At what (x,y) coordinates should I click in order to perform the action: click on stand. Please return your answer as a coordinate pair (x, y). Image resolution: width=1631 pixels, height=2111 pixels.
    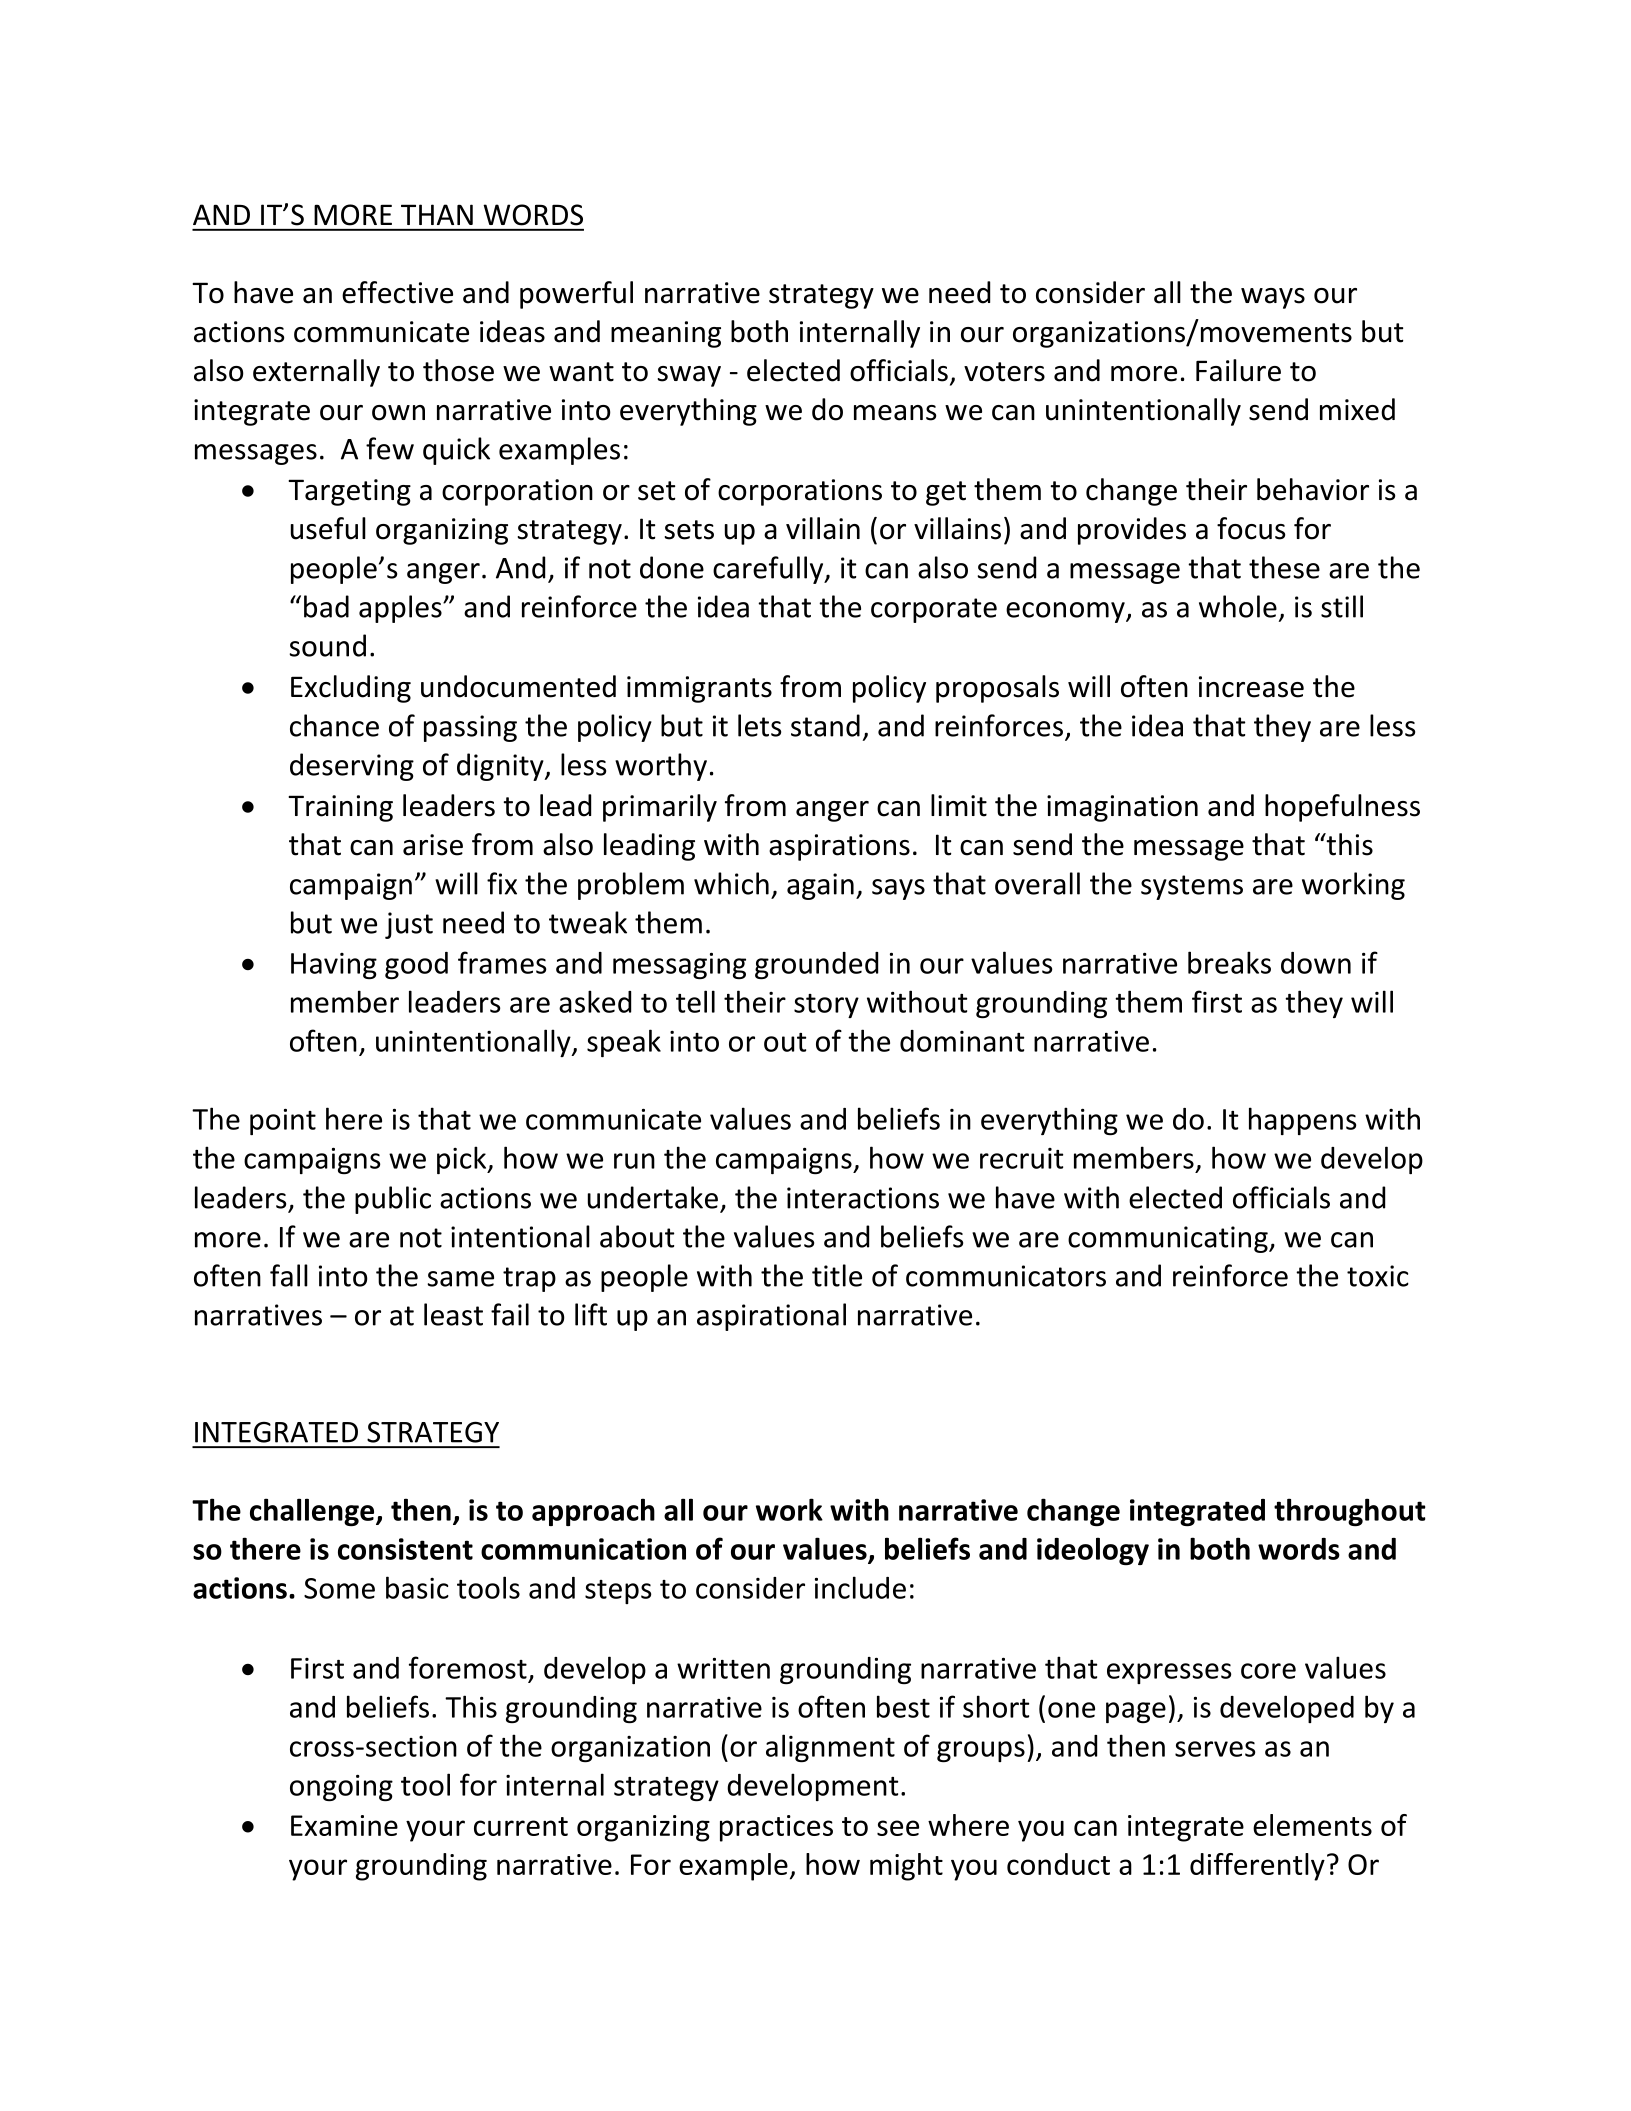
    Looking at the image, I should click on (825, 725).
